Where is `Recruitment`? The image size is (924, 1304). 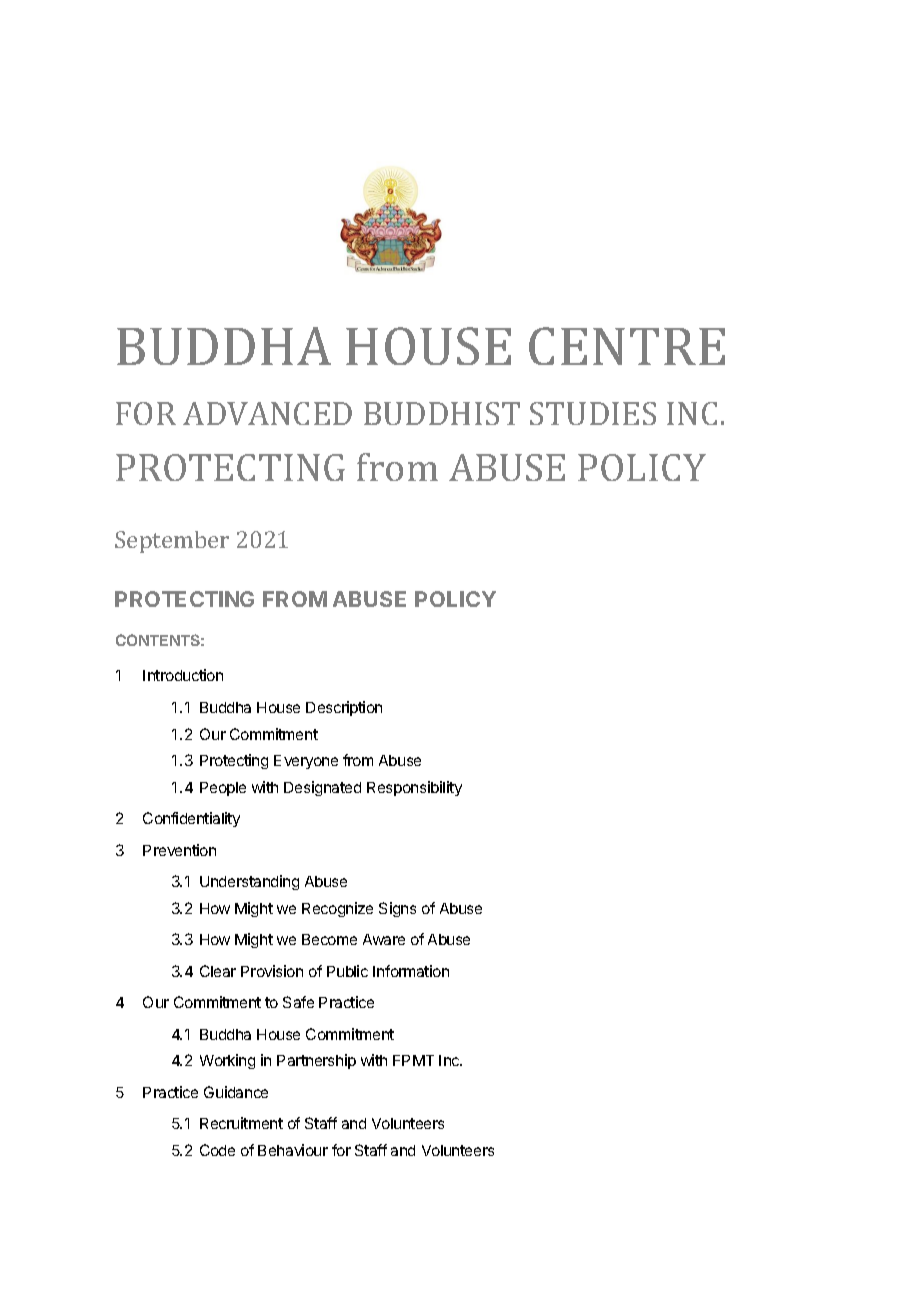
Recruitment is located at coordinates (241, 1123).
